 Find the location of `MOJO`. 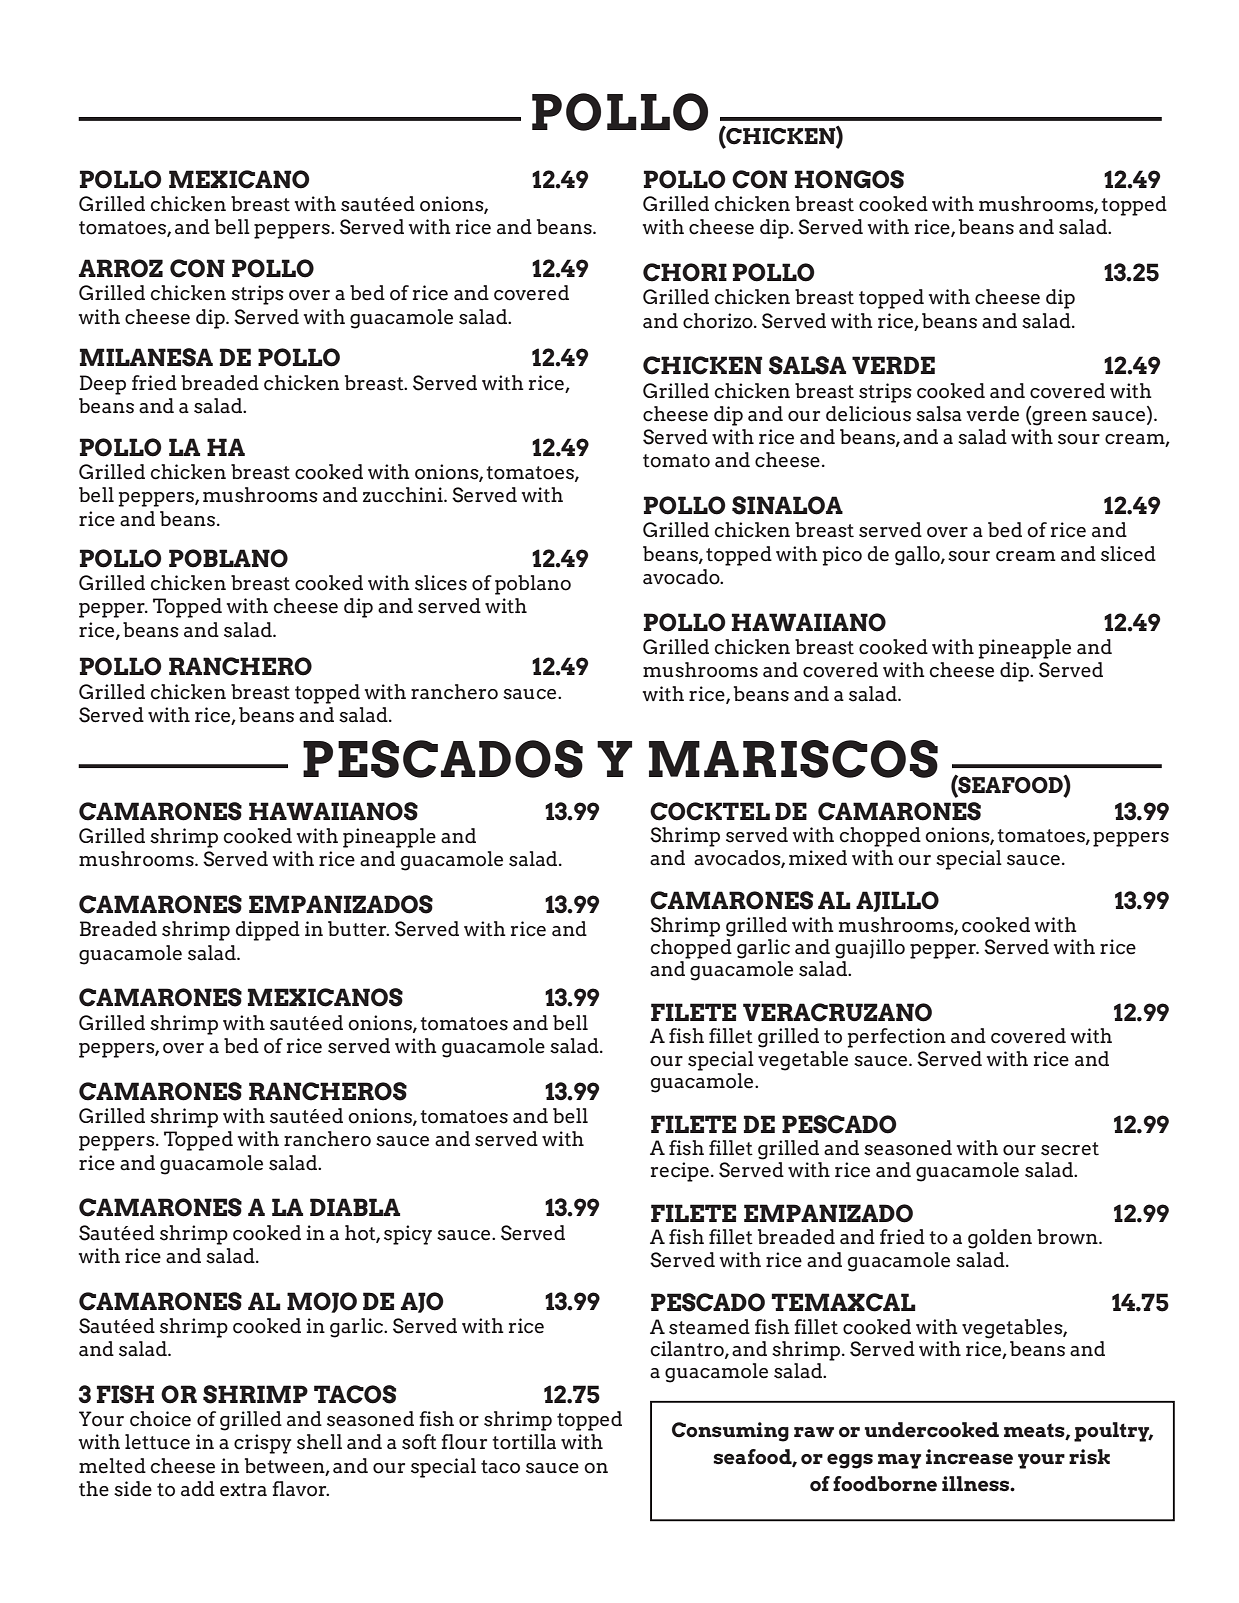

MOJO is located at coordinates (322, 1302).
